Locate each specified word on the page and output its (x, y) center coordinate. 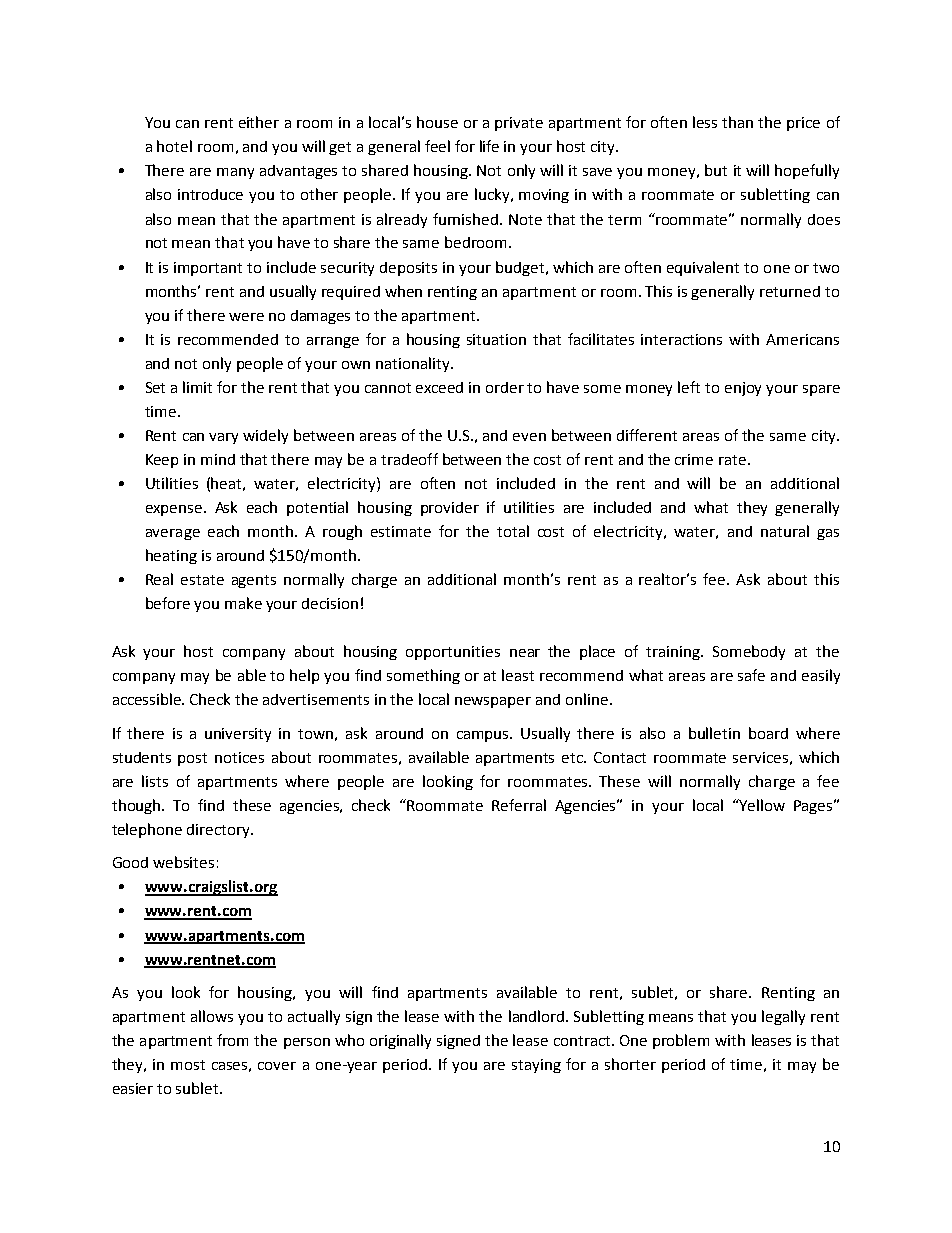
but (716, 170)
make (243, 603)
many (235, 173)
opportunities (453, 653)
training (674, 653)
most (188, 1065)
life (489, 146)
